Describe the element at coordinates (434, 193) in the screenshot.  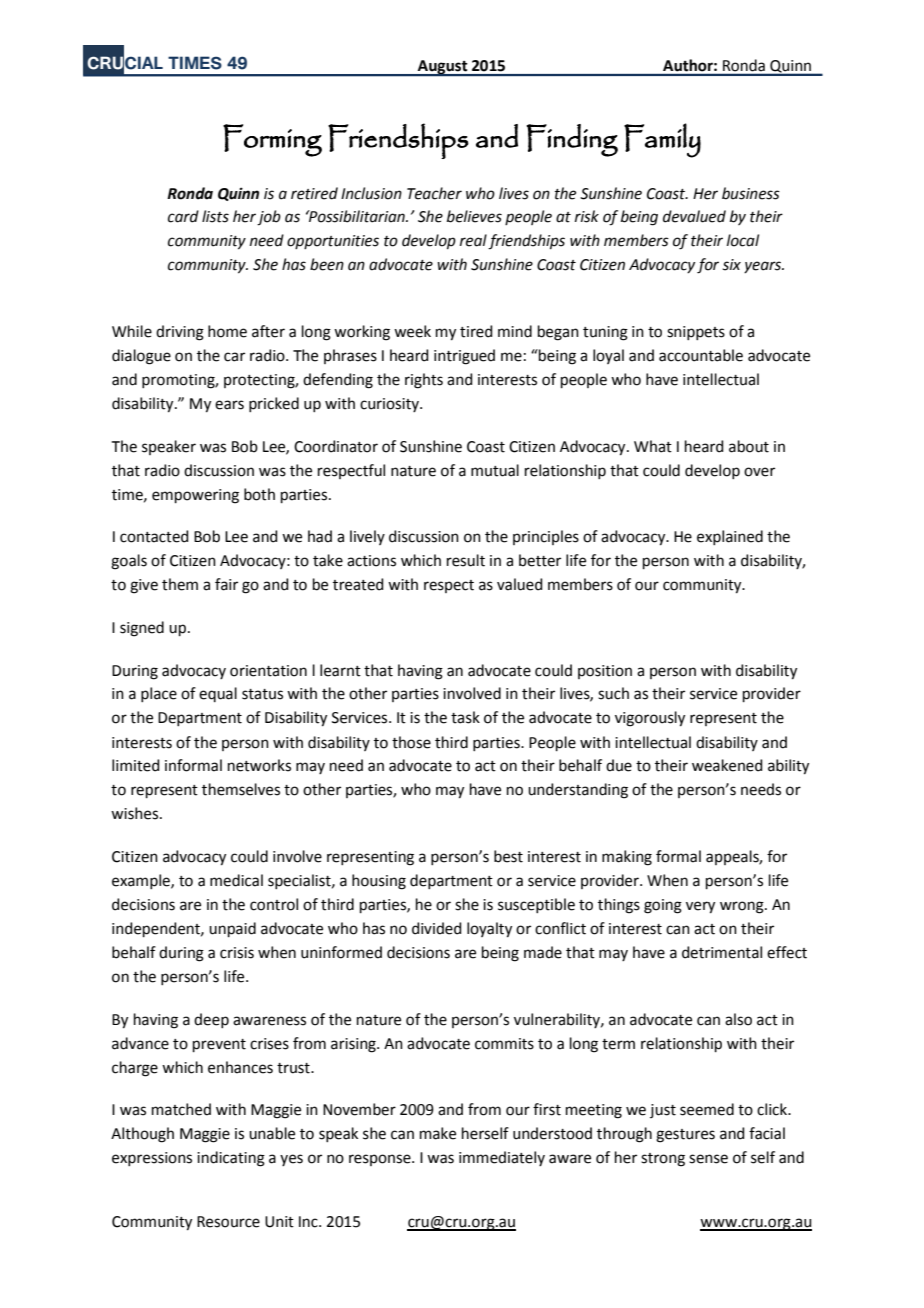
I see `Teacher` at that location.
